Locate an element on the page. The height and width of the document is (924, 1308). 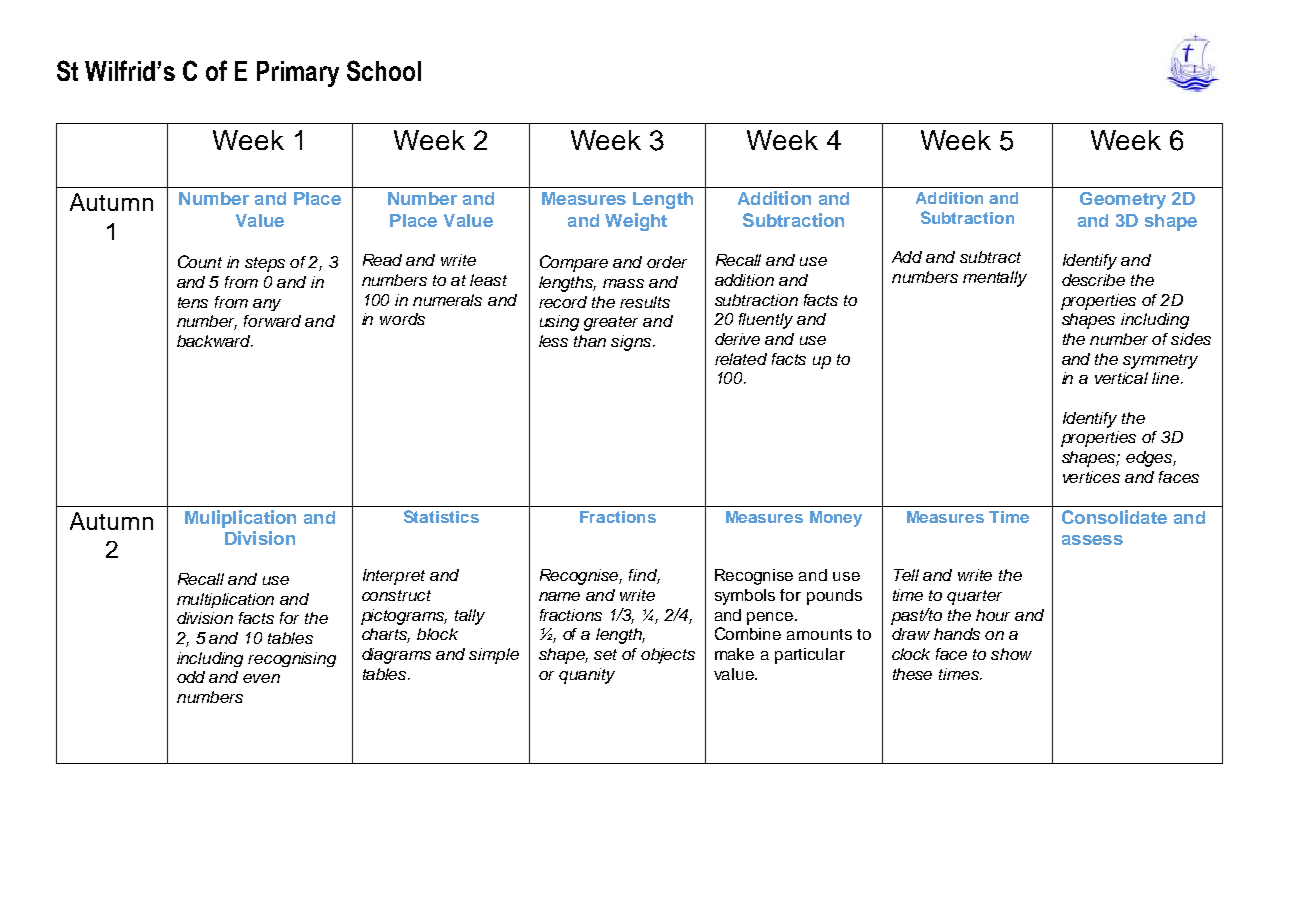
related is located at coordinates (741, 359).
